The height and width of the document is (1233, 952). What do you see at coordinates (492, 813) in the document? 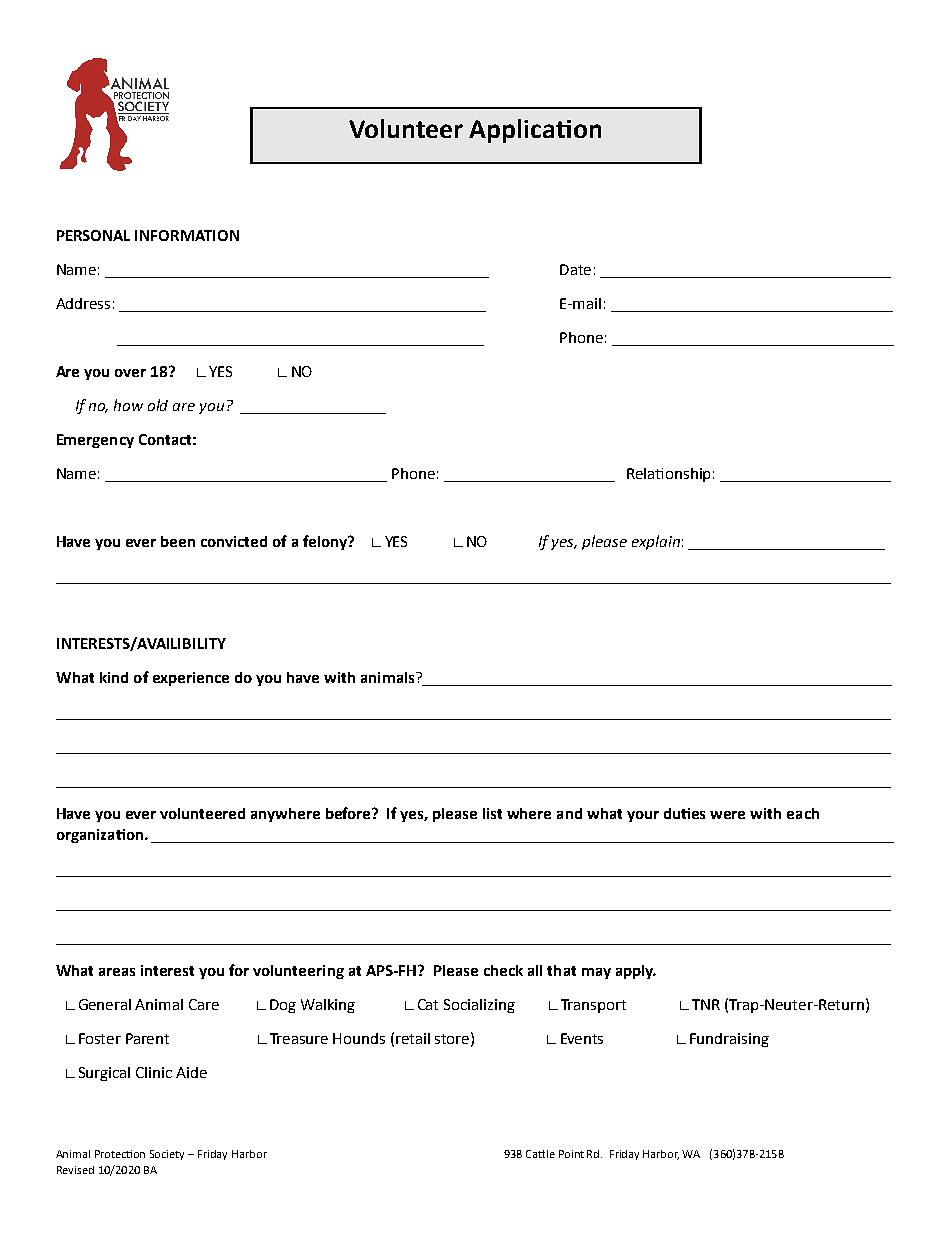
I see `list` at bounding box center [492, 813].
